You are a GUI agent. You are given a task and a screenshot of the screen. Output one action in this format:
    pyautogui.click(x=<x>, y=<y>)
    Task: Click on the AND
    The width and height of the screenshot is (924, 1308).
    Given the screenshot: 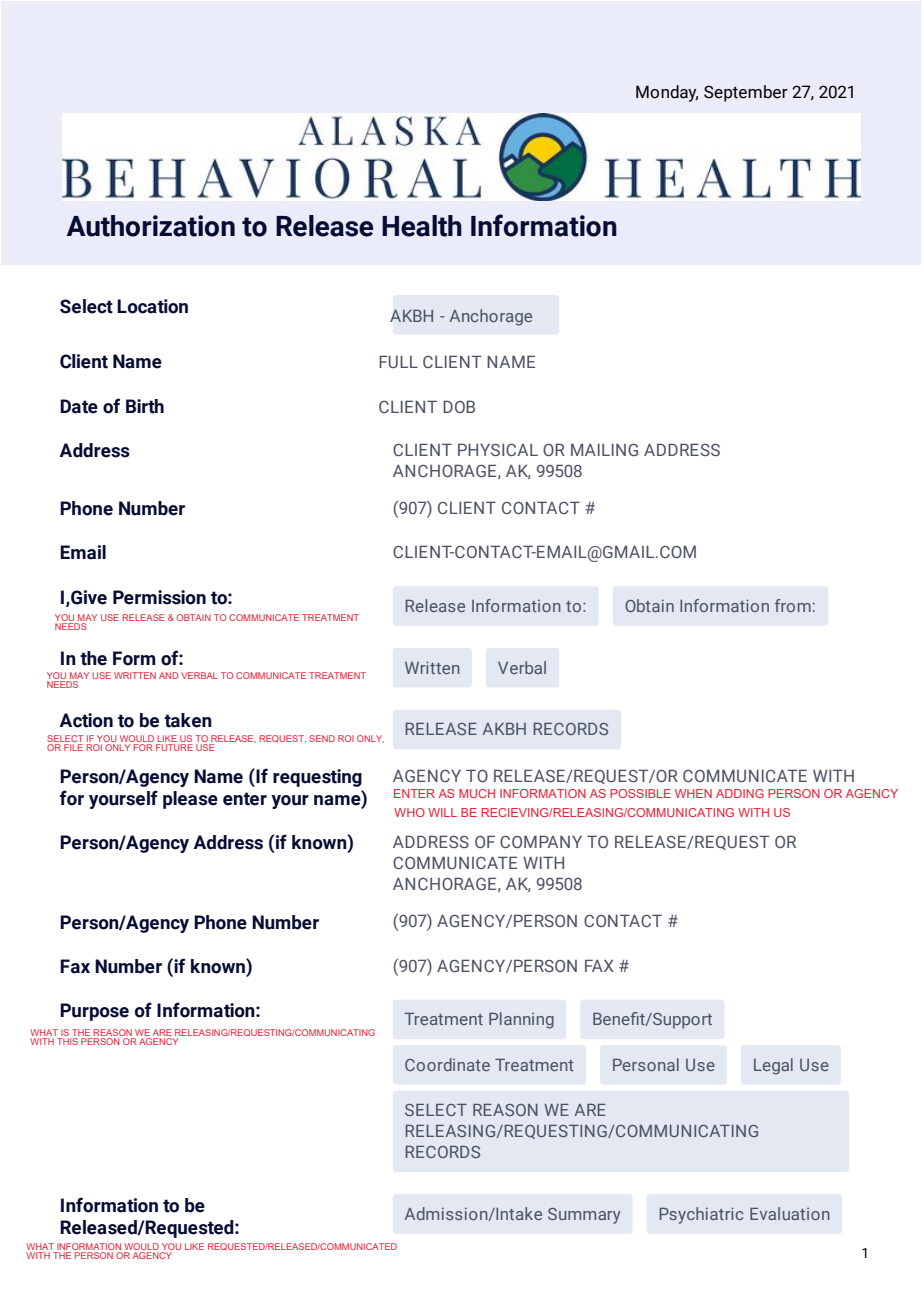 What is the action you would take?
    pyautogui.click(x=168, y=675)
